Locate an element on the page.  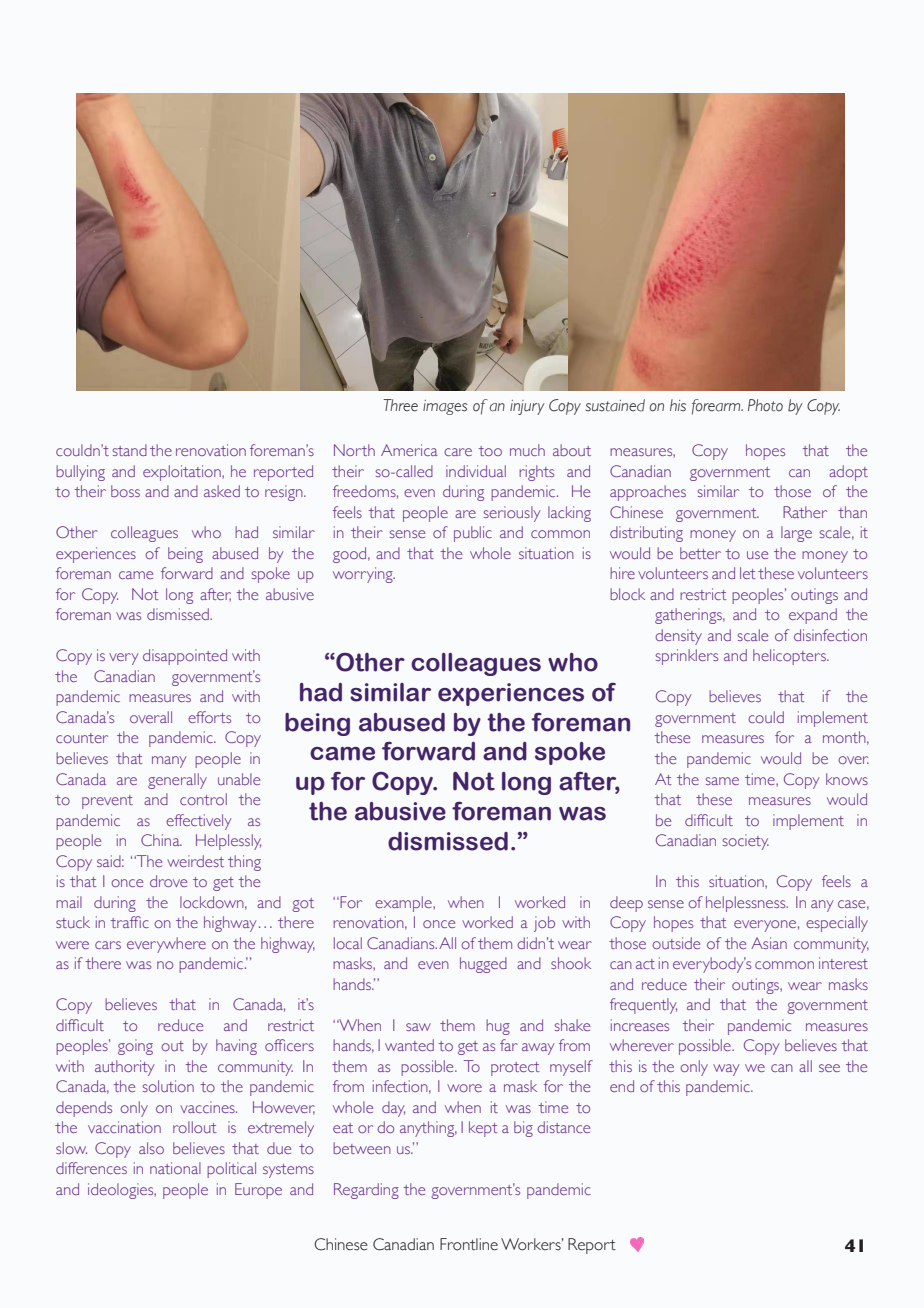
Frontline is located at coordinates (469, 1244).
